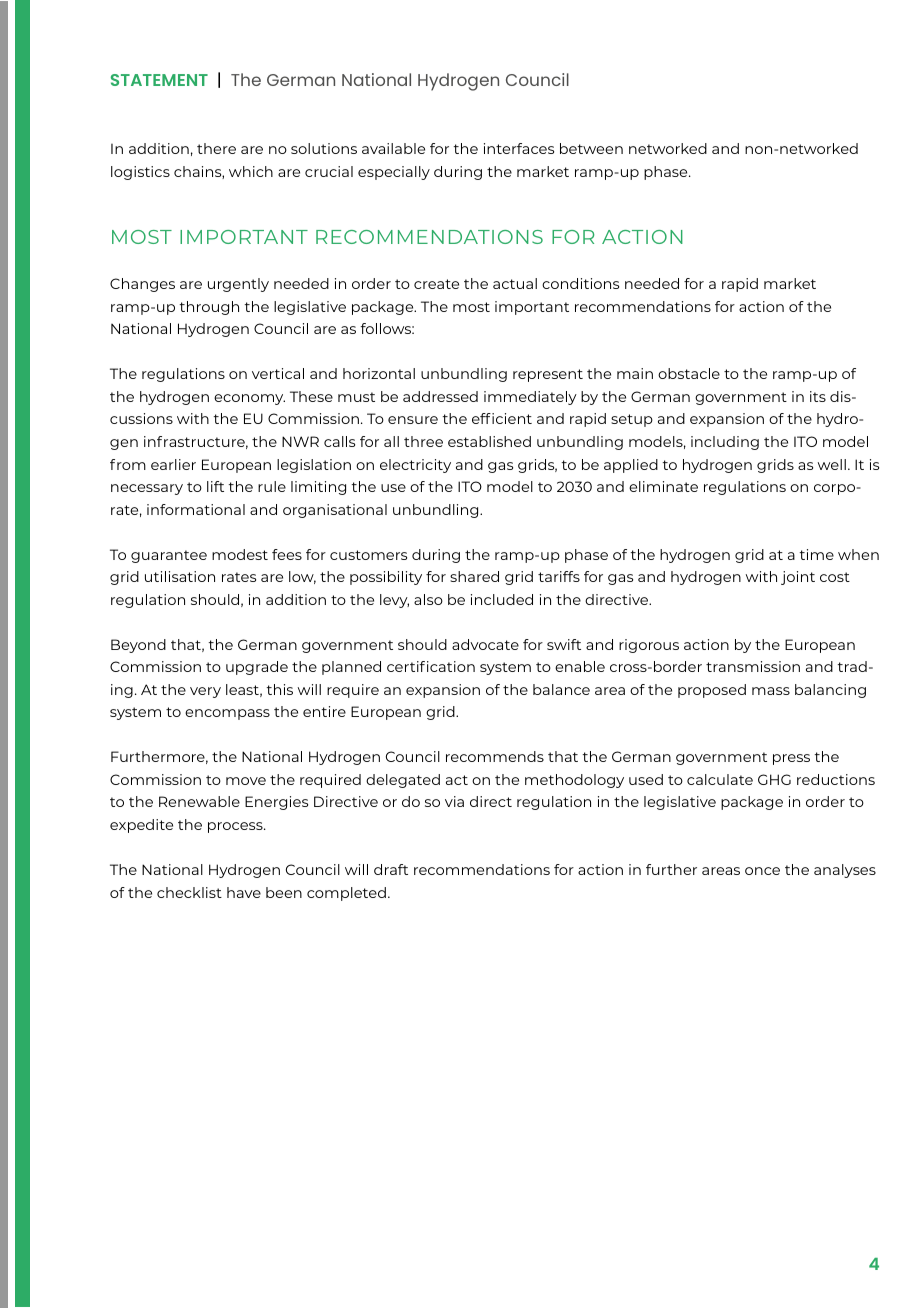  I want to click on its, so click(818, 396).
